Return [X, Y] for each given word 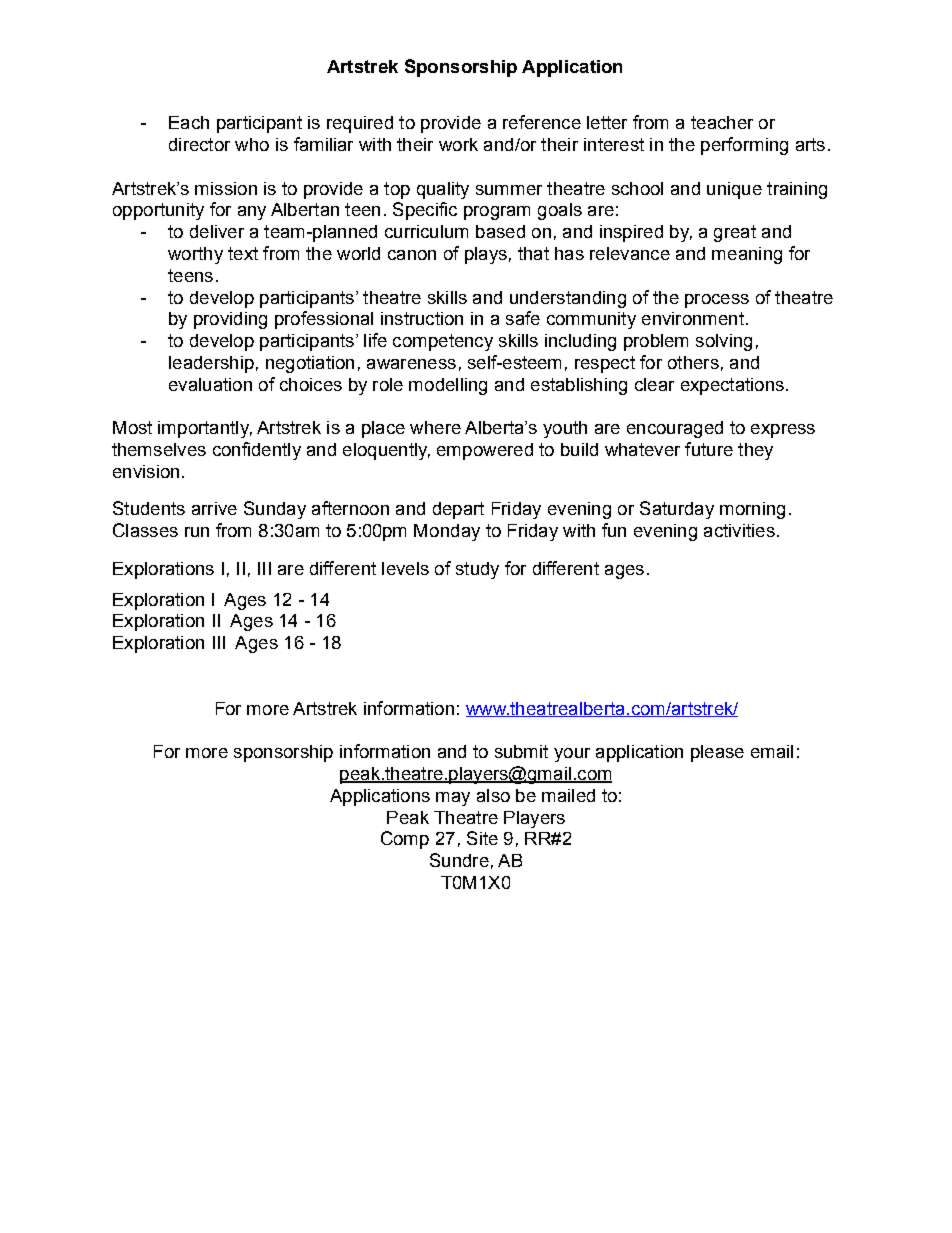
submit [521, 751]
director [199, 144]
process [717, 301]
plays [486, 255]
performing [744, 146]
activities [739, 530]
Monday [447, 532]
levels [405, 568]
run [197, 532]
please [717, 753]
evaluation [210, 384]
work [458, 144]
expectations [732, 386]
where [435, 427]
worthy [195, 255]
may [453, 799]
